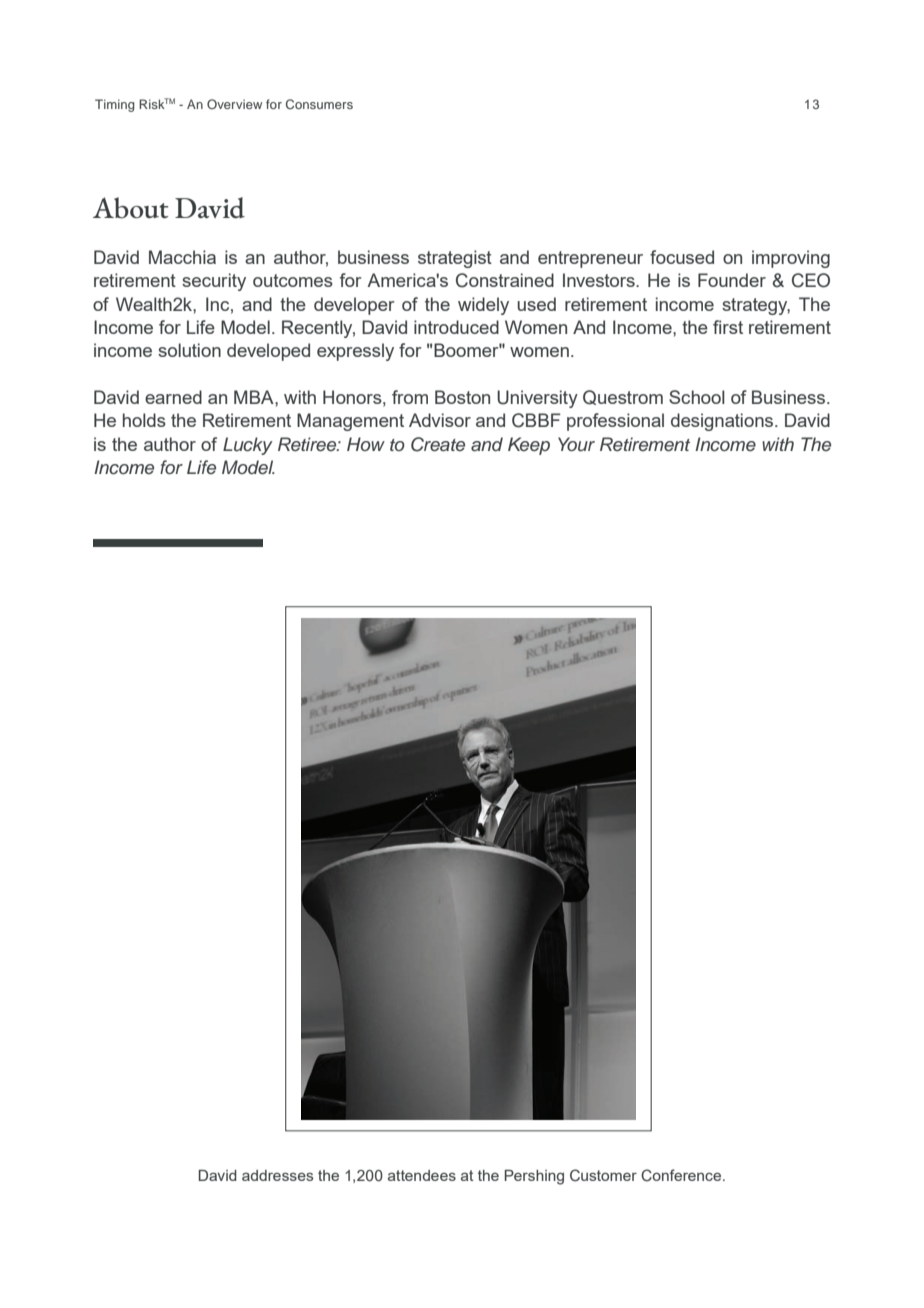 The width and height of the image is (924, 1308). What do you see at coordinates (682, 1175) in the image?
I see `Conference` at bounding box center [682, 1175].
